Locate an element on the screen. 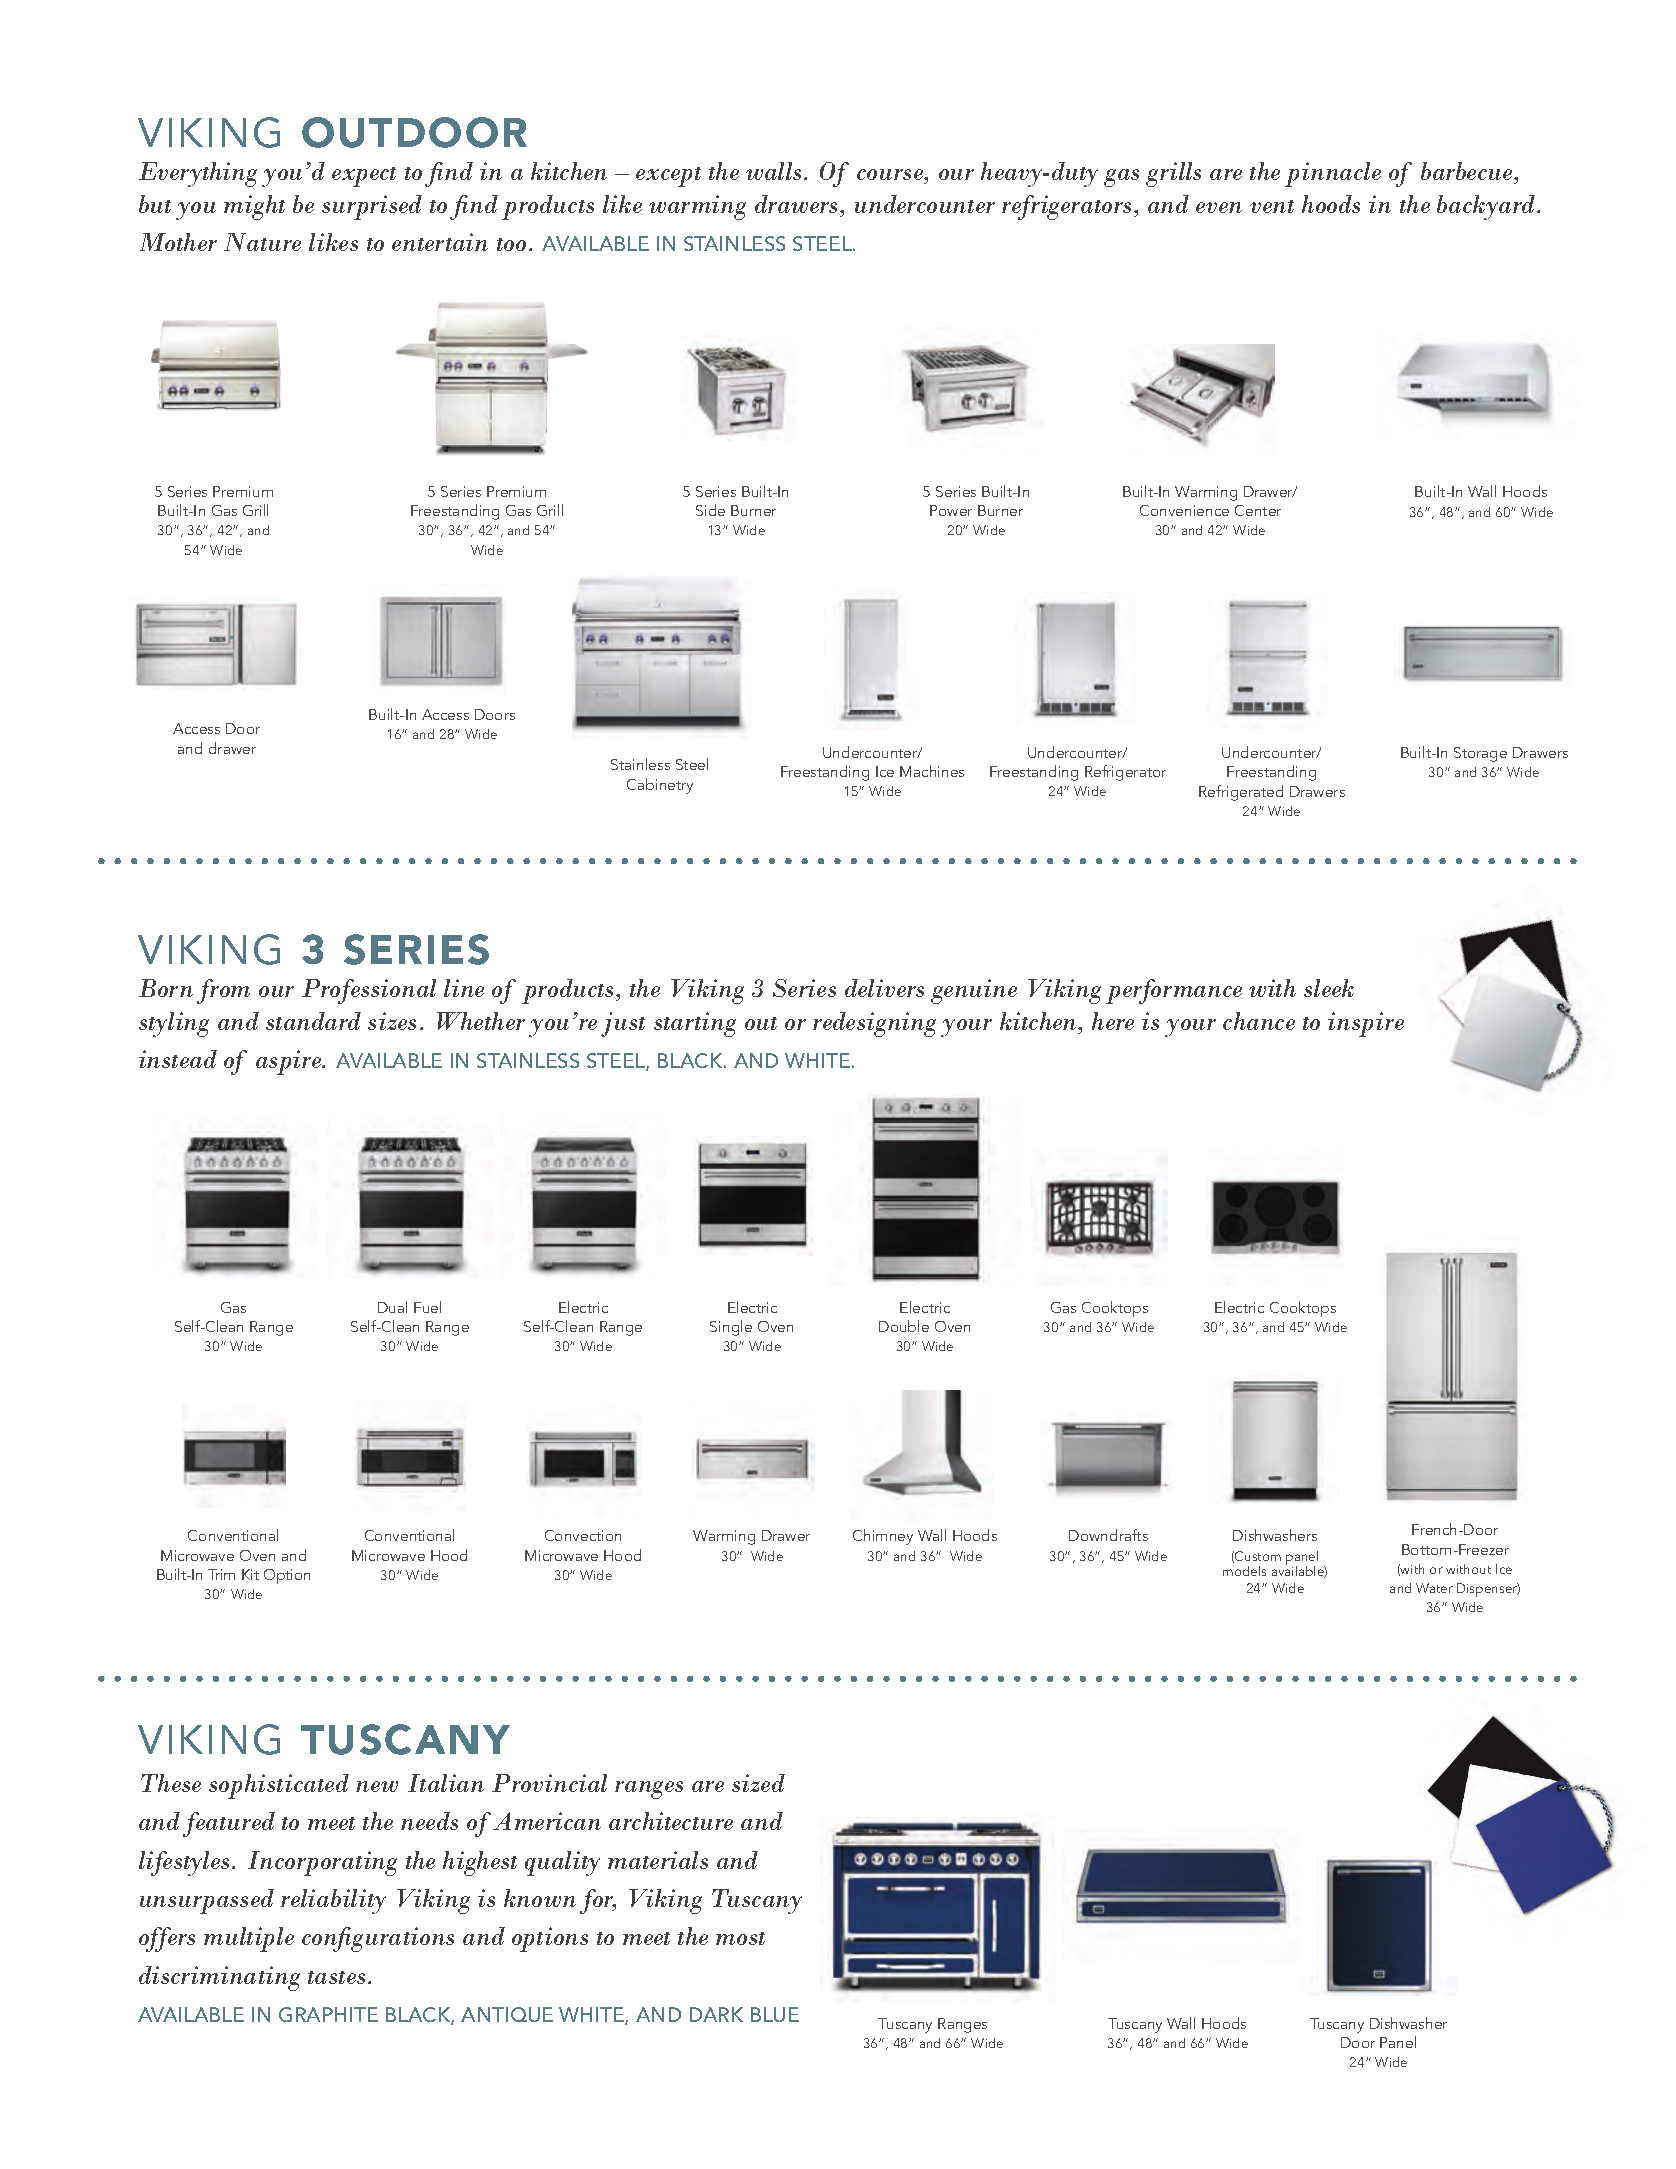 The image size is (1676, 2169). redesigning is located at coordinates (874, 1024).
